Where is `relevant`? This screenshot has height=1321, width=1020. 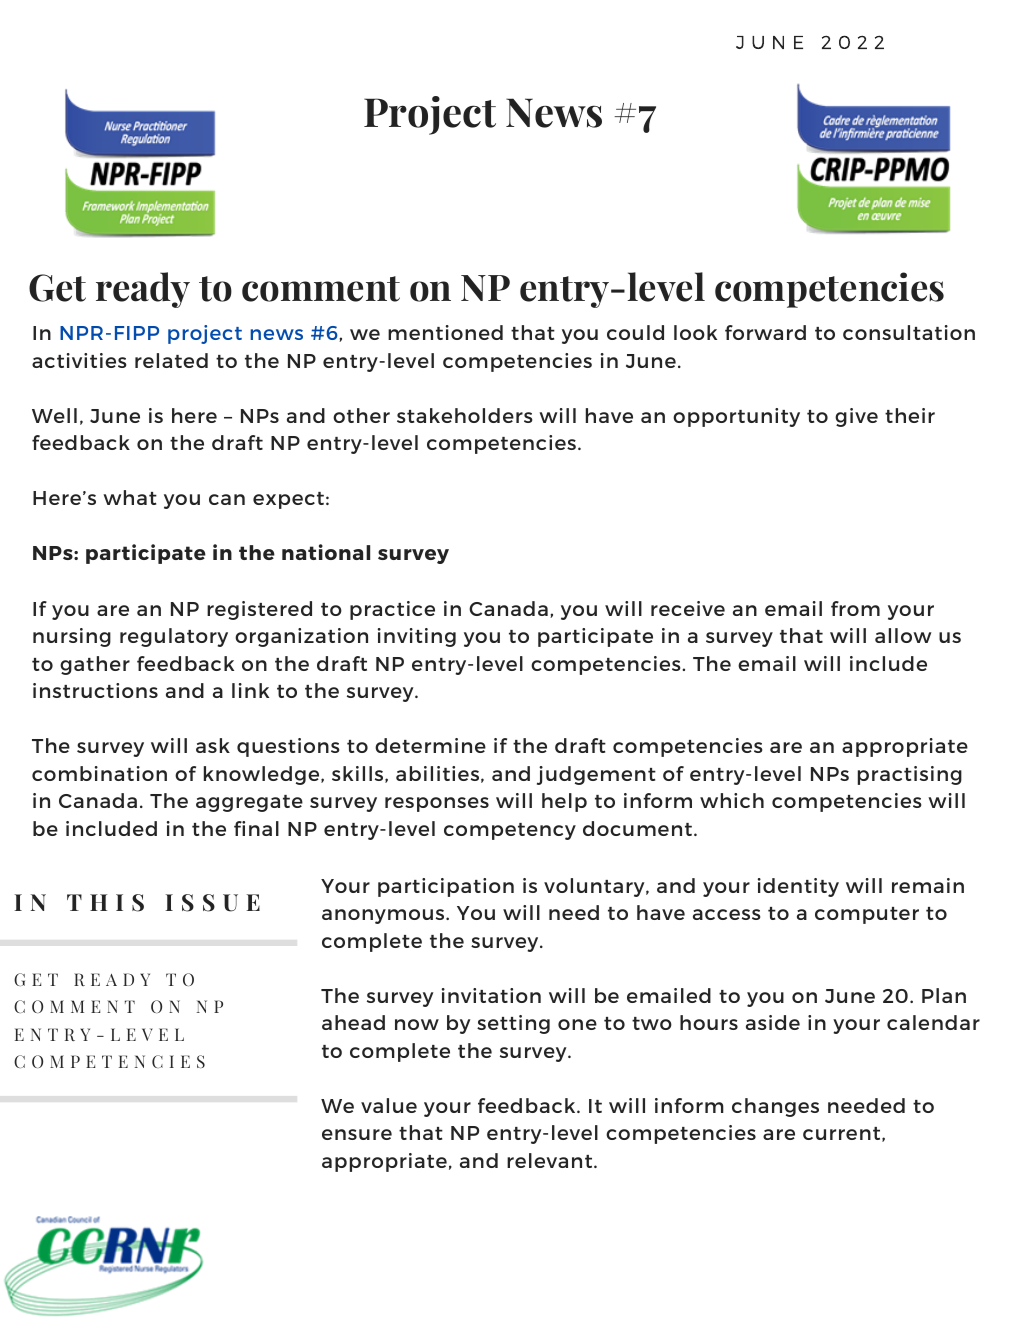
relevant is located at coordinates (551, 1160).
